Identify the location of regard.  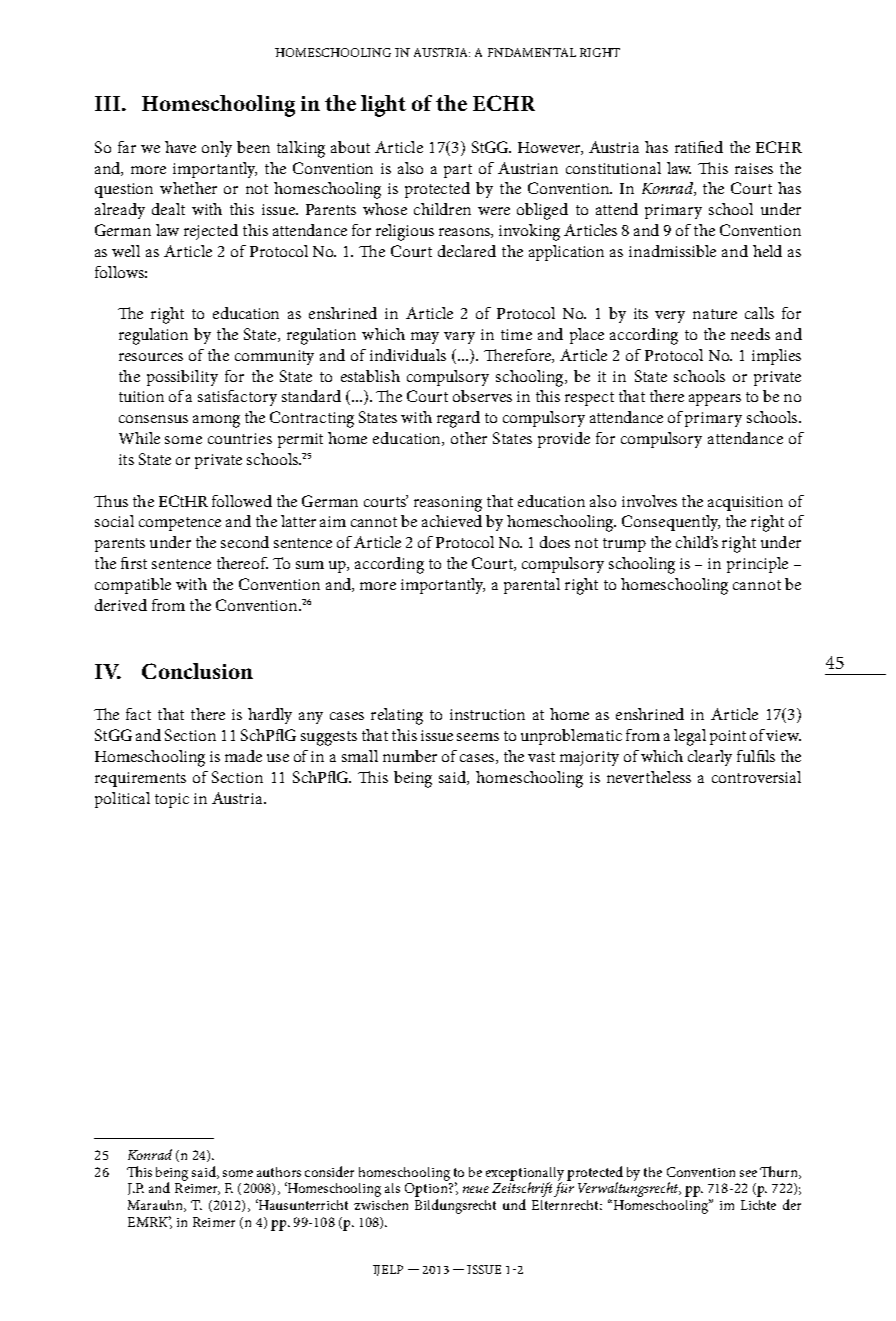
(458, 419).
